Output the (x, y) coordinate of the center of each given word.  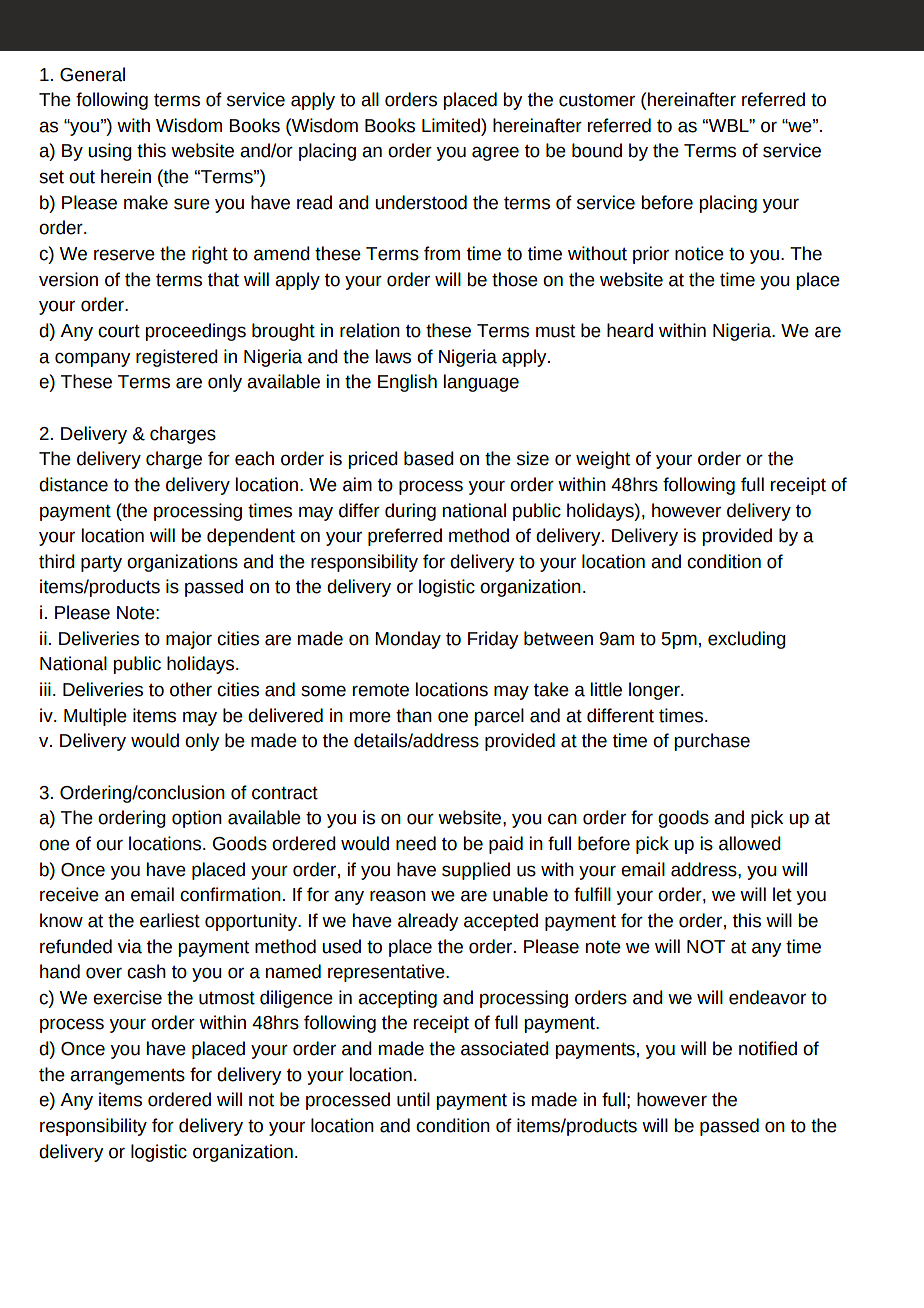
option (197, 819)
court (119, 331)
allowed (750, 843)
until (413, 1099)
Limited (452, 125)
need (416, 843)
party (101, 564)
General (92, 74)
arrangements (127, 1077)
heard (630, 330)
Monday (408, 640)
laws (393, 356)
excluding (747, 640)
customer (597, 100)
